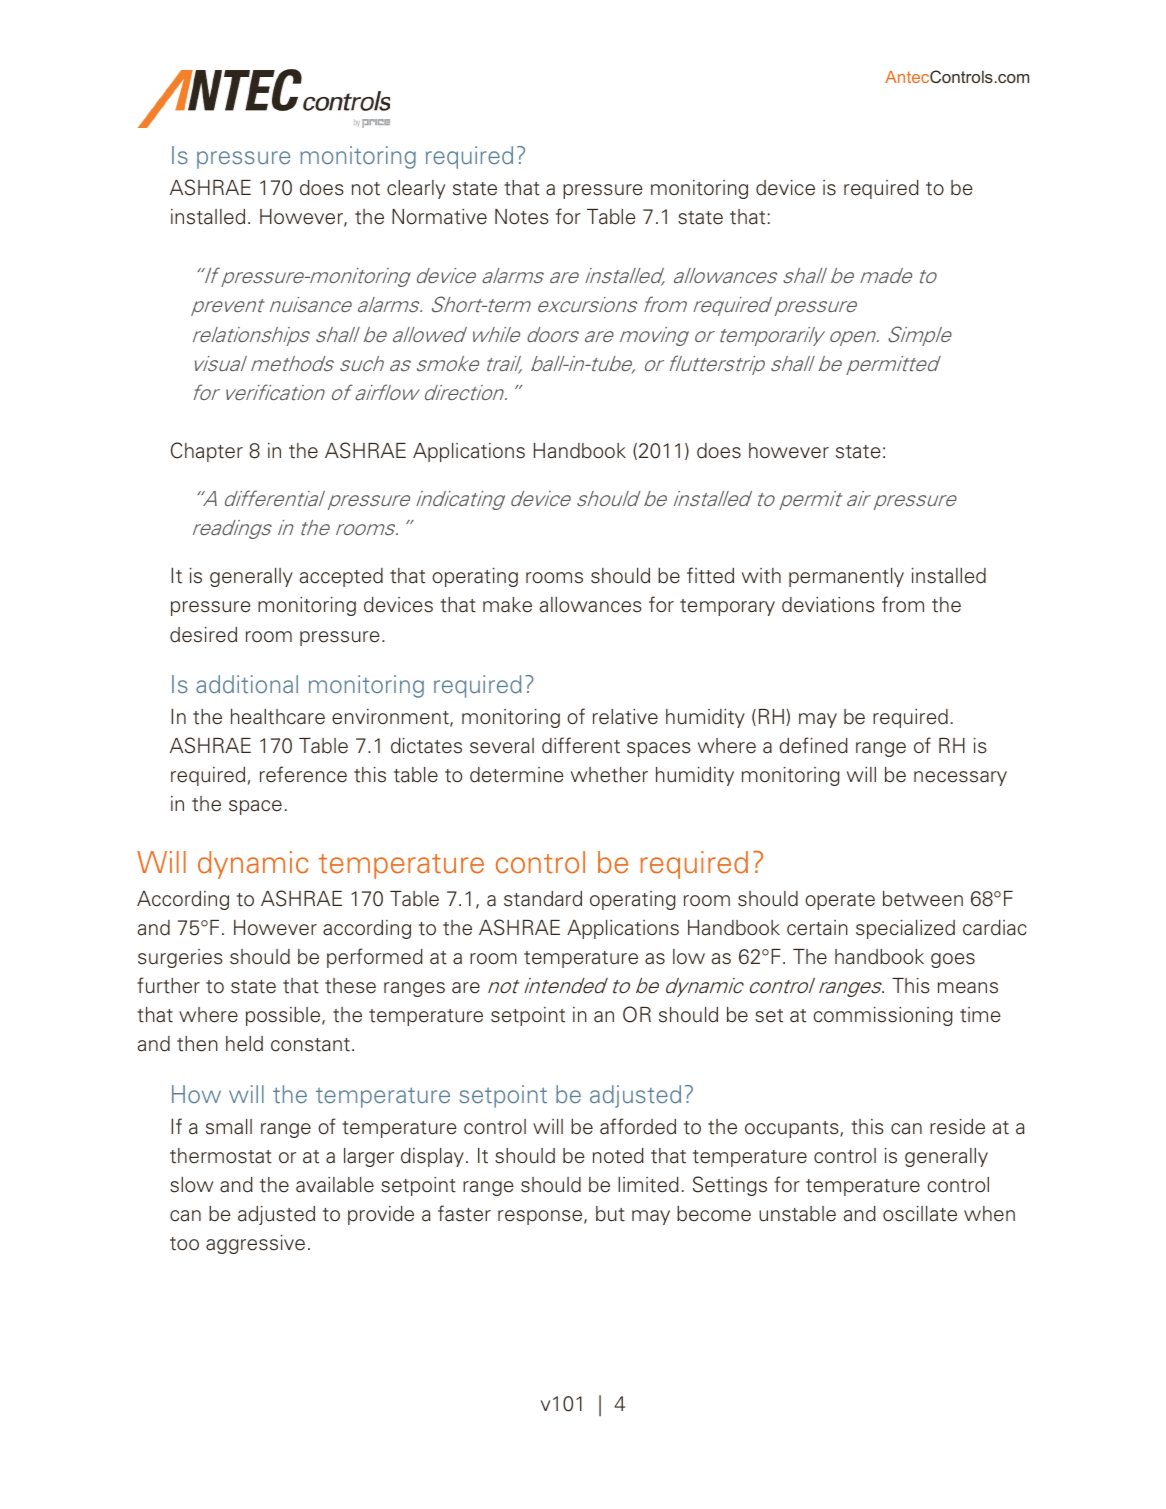  I want to click on but, so click(610, 1214).
